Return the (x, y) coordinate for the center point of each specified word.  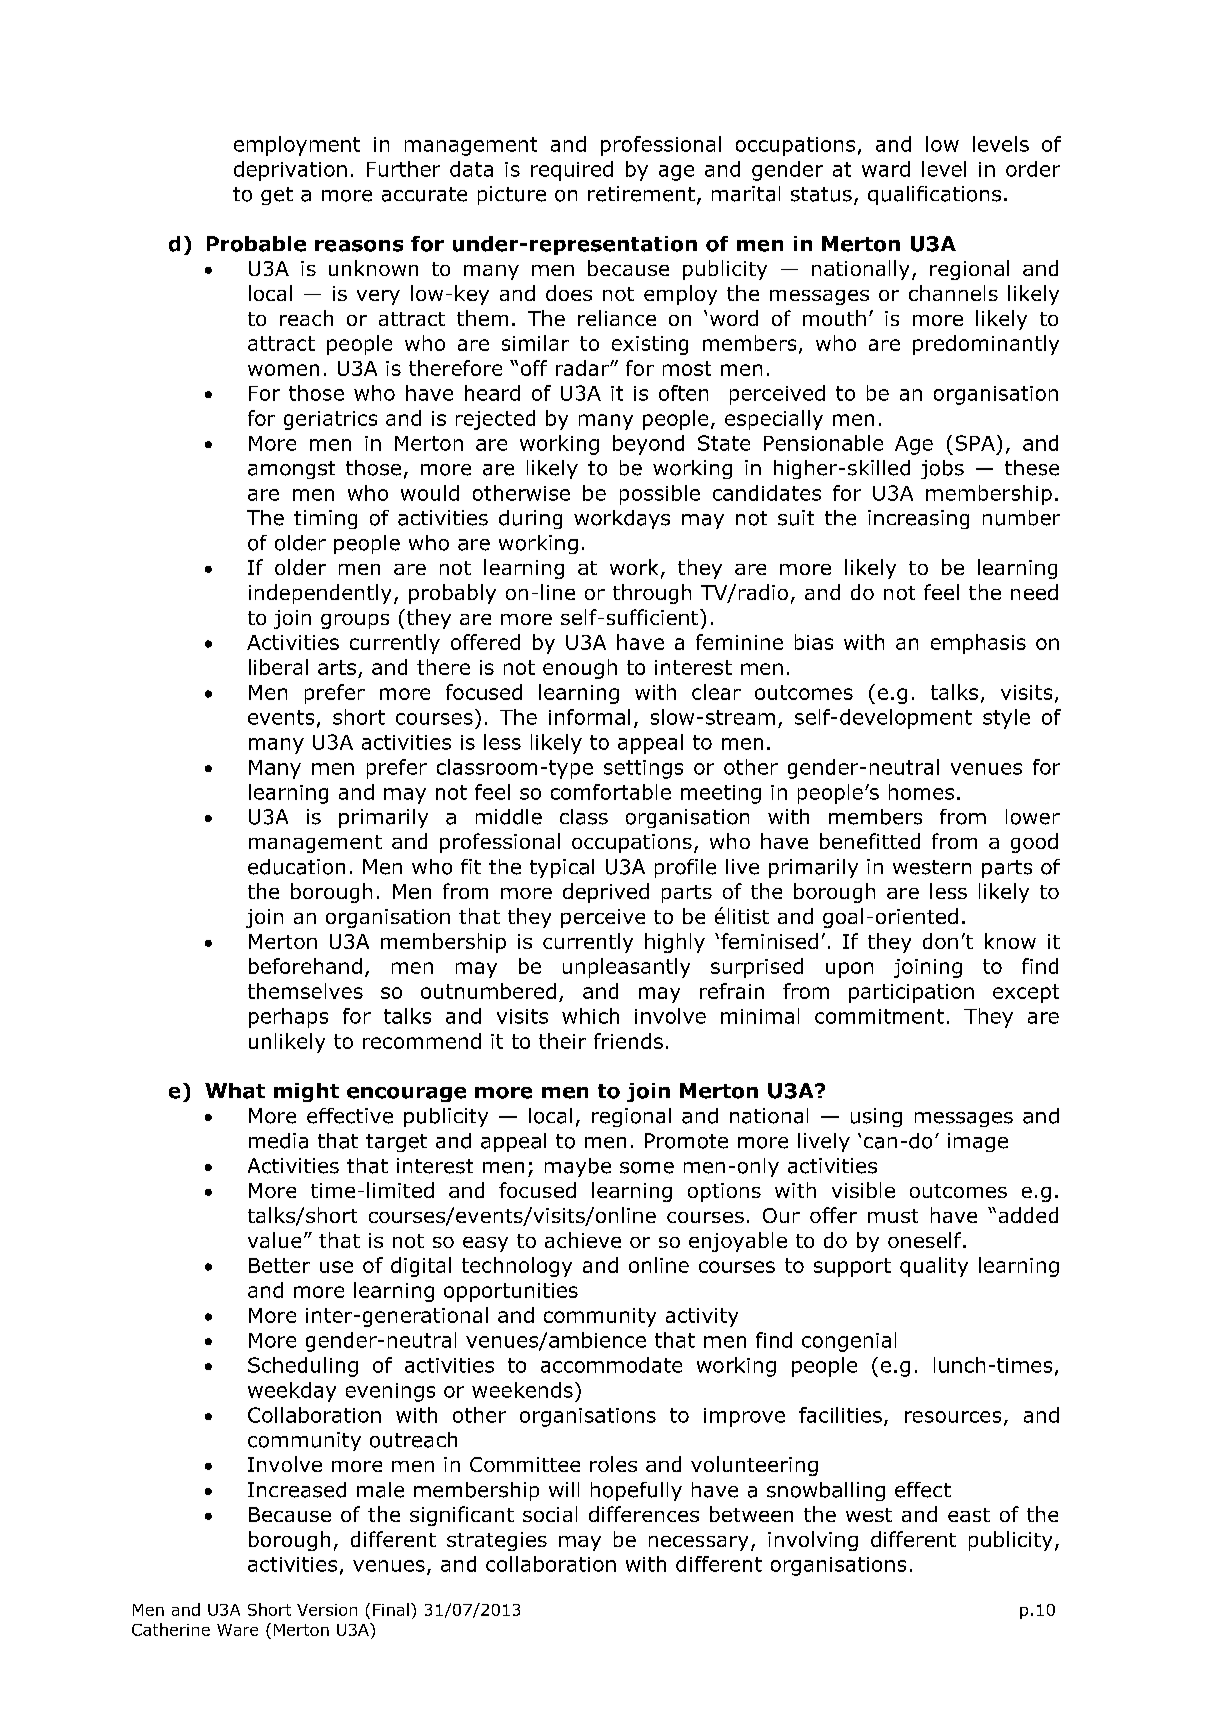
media (278, 1141)
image (978, 1142)
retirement (641, 194)
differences (644, 1514)
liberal (278, 667)
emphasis (978, 644)
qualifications (934, 195)
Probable (256, 244)
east (969, 1515)
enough (580, 669)
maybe (578, 1167)
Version (327, 1610)
